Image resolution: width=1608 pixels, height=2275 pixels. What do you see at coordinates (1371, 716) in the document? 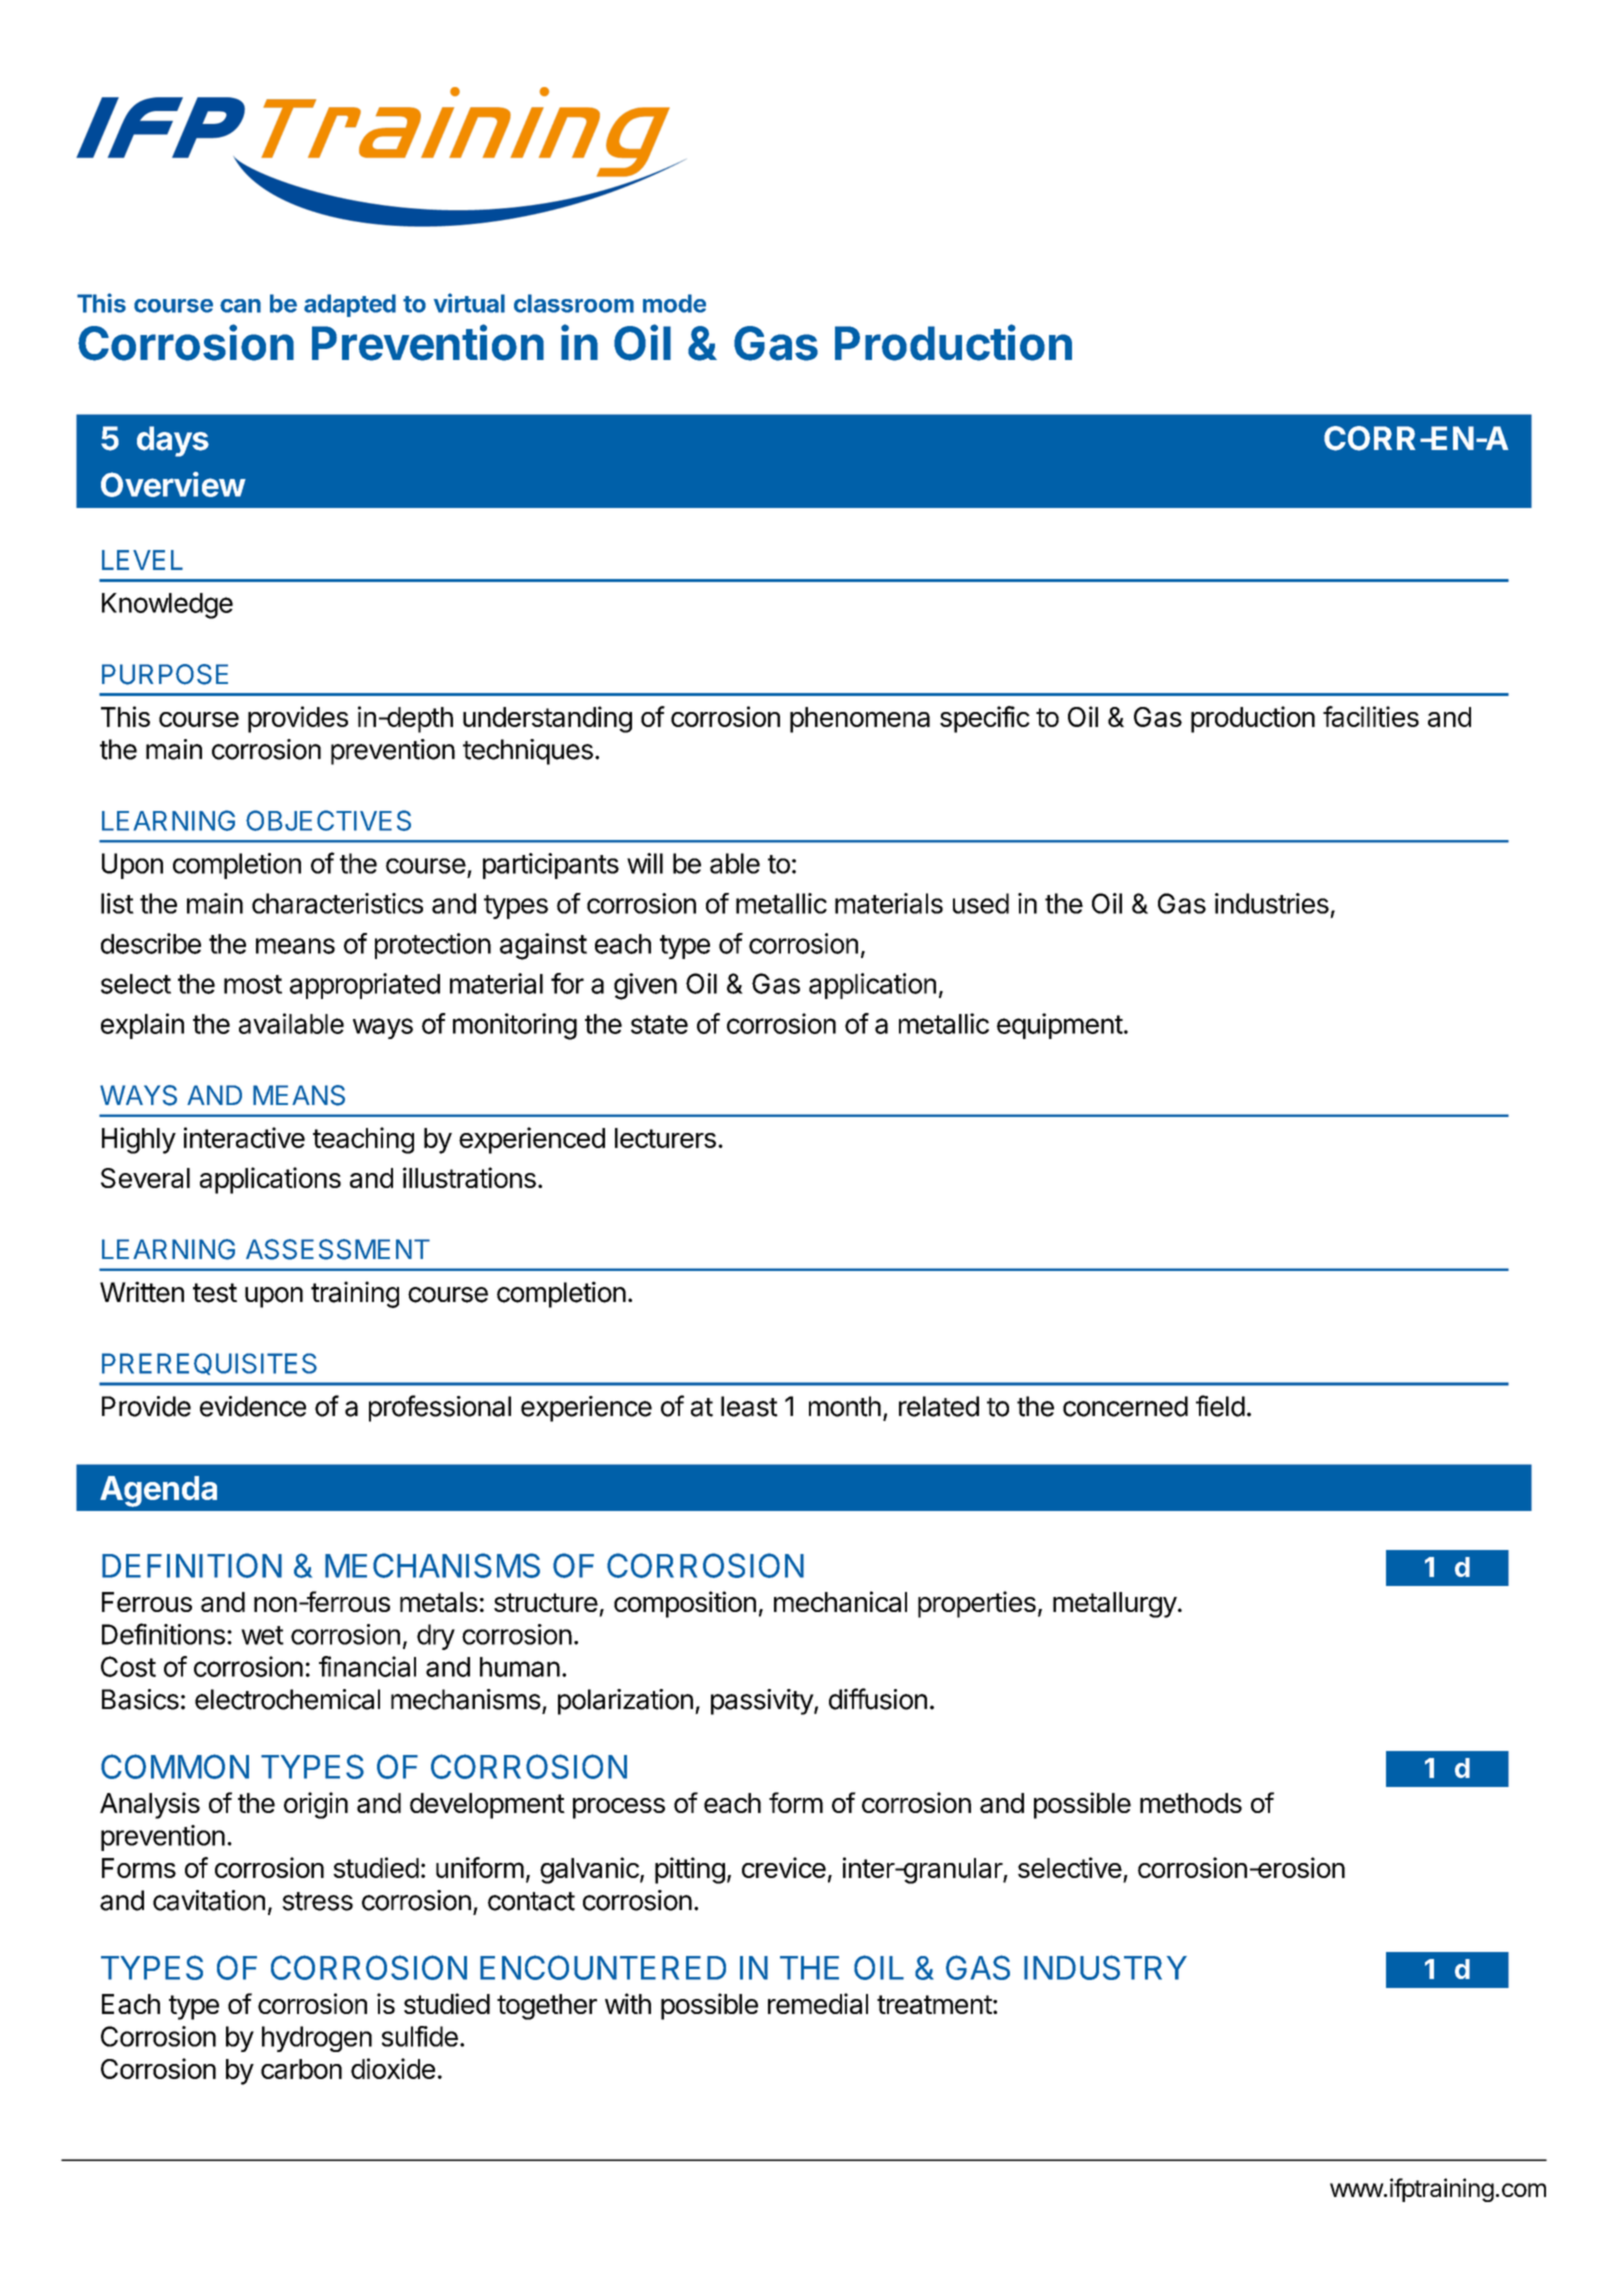
I see `facilities` at bounding box center [1371, 716].
